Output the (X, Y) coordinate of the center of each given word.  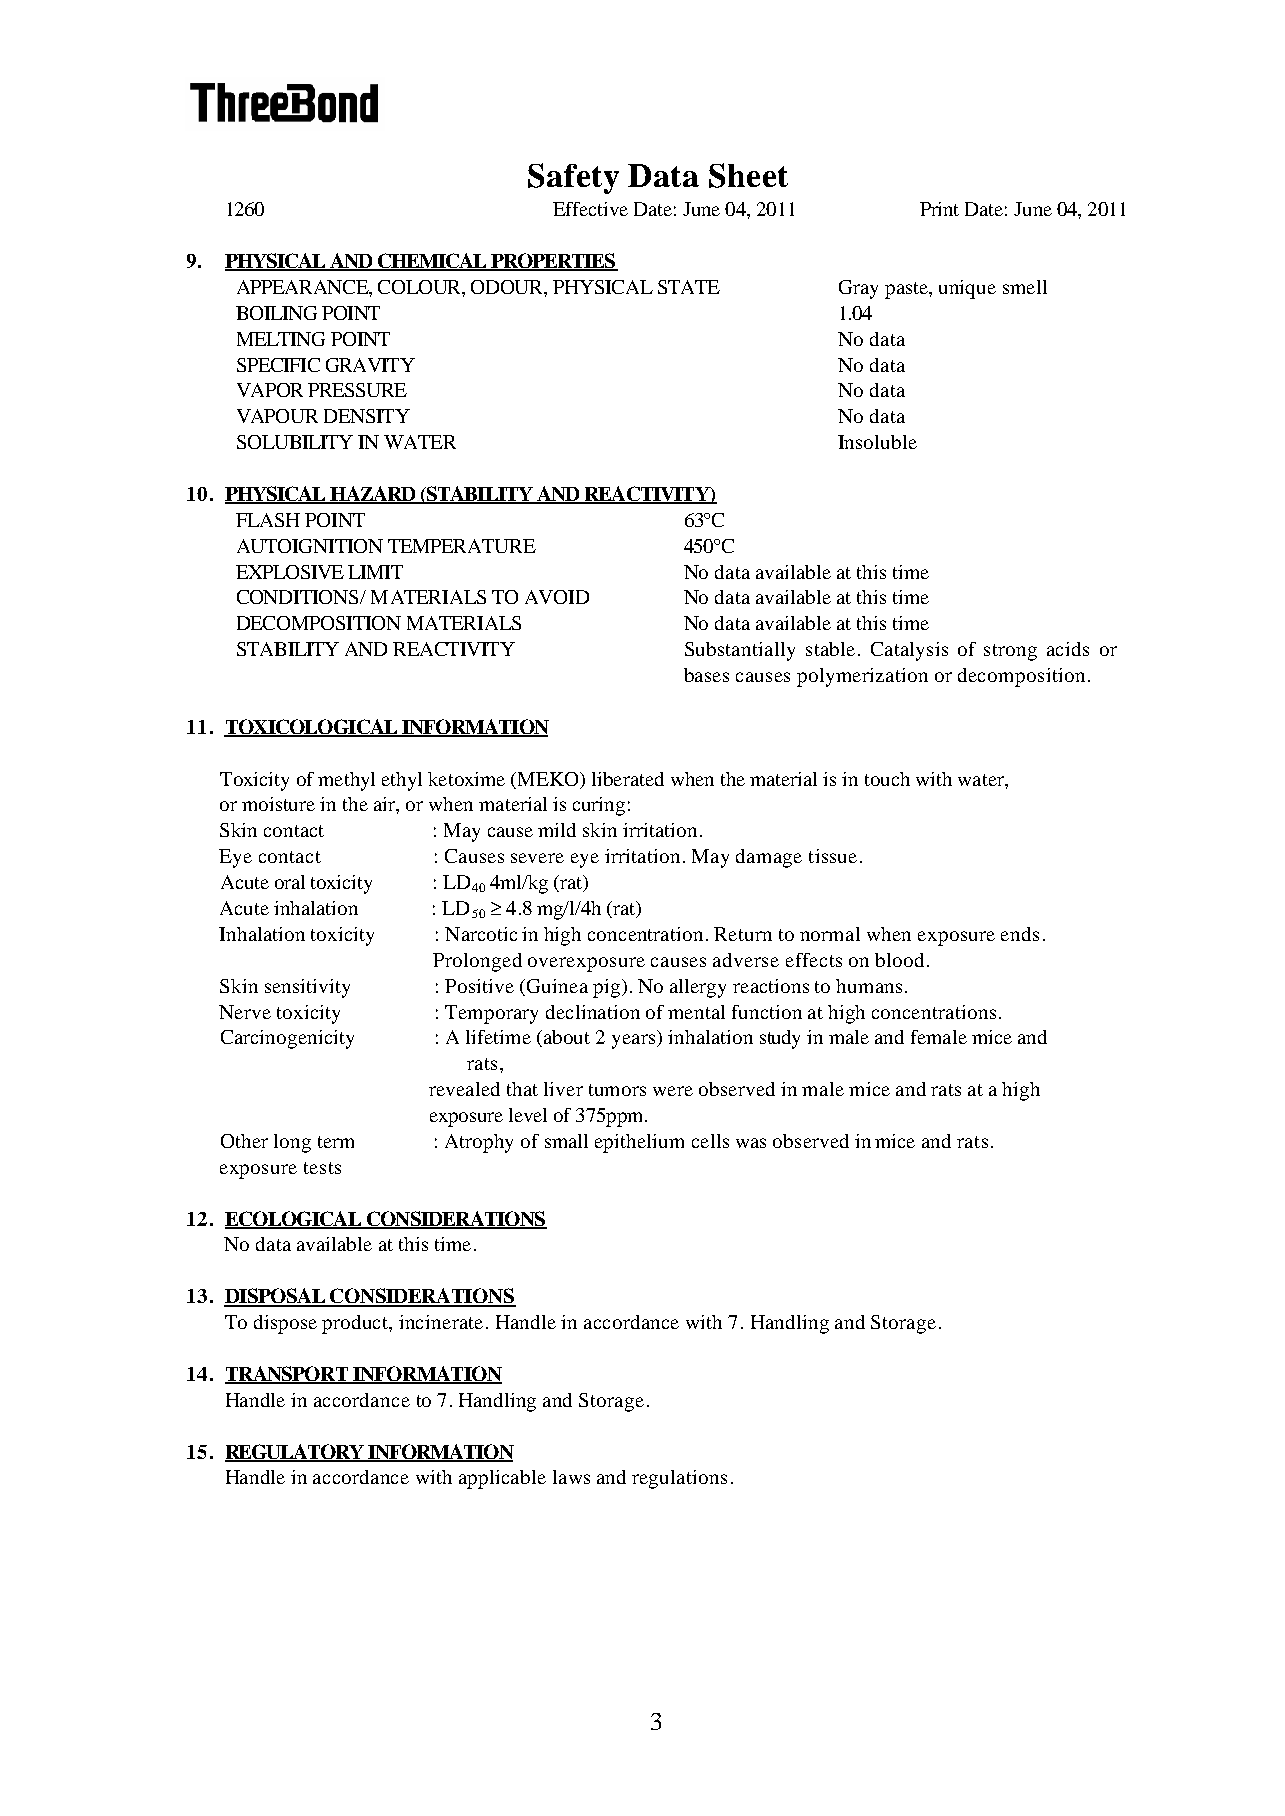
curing (599, 806)
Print (939, 209)
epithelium (639, 1143)
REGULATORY (296, 1452)
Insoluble (877, 442)
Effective (590, 209)
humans (869, 986)
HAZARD (373, 494)
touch (887, 779)
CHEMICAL (432, 262)
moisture (278, 804)
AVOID (557, 597)
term (336, 1142)
